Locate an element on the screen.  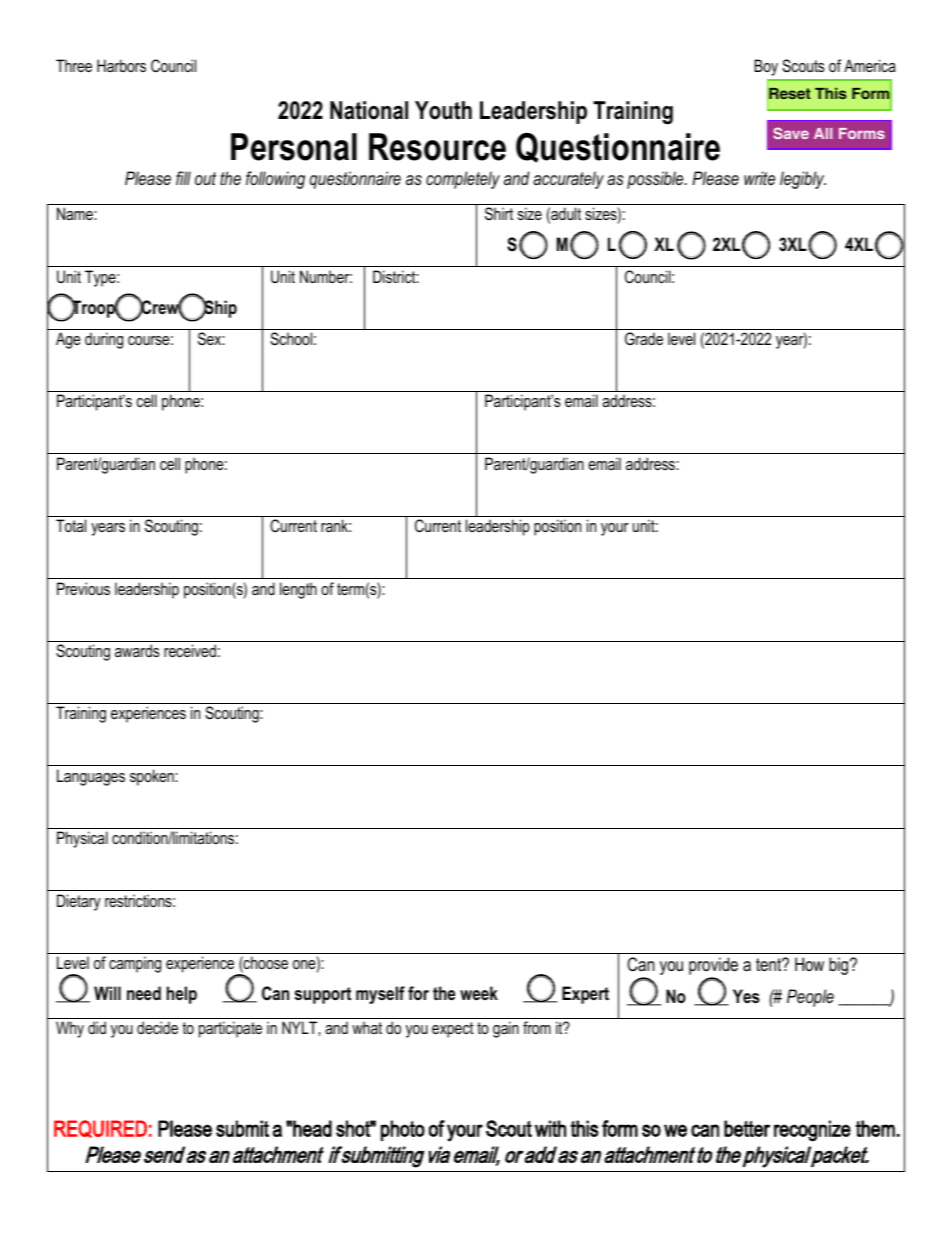
How is located at coordinates (809, 964).
